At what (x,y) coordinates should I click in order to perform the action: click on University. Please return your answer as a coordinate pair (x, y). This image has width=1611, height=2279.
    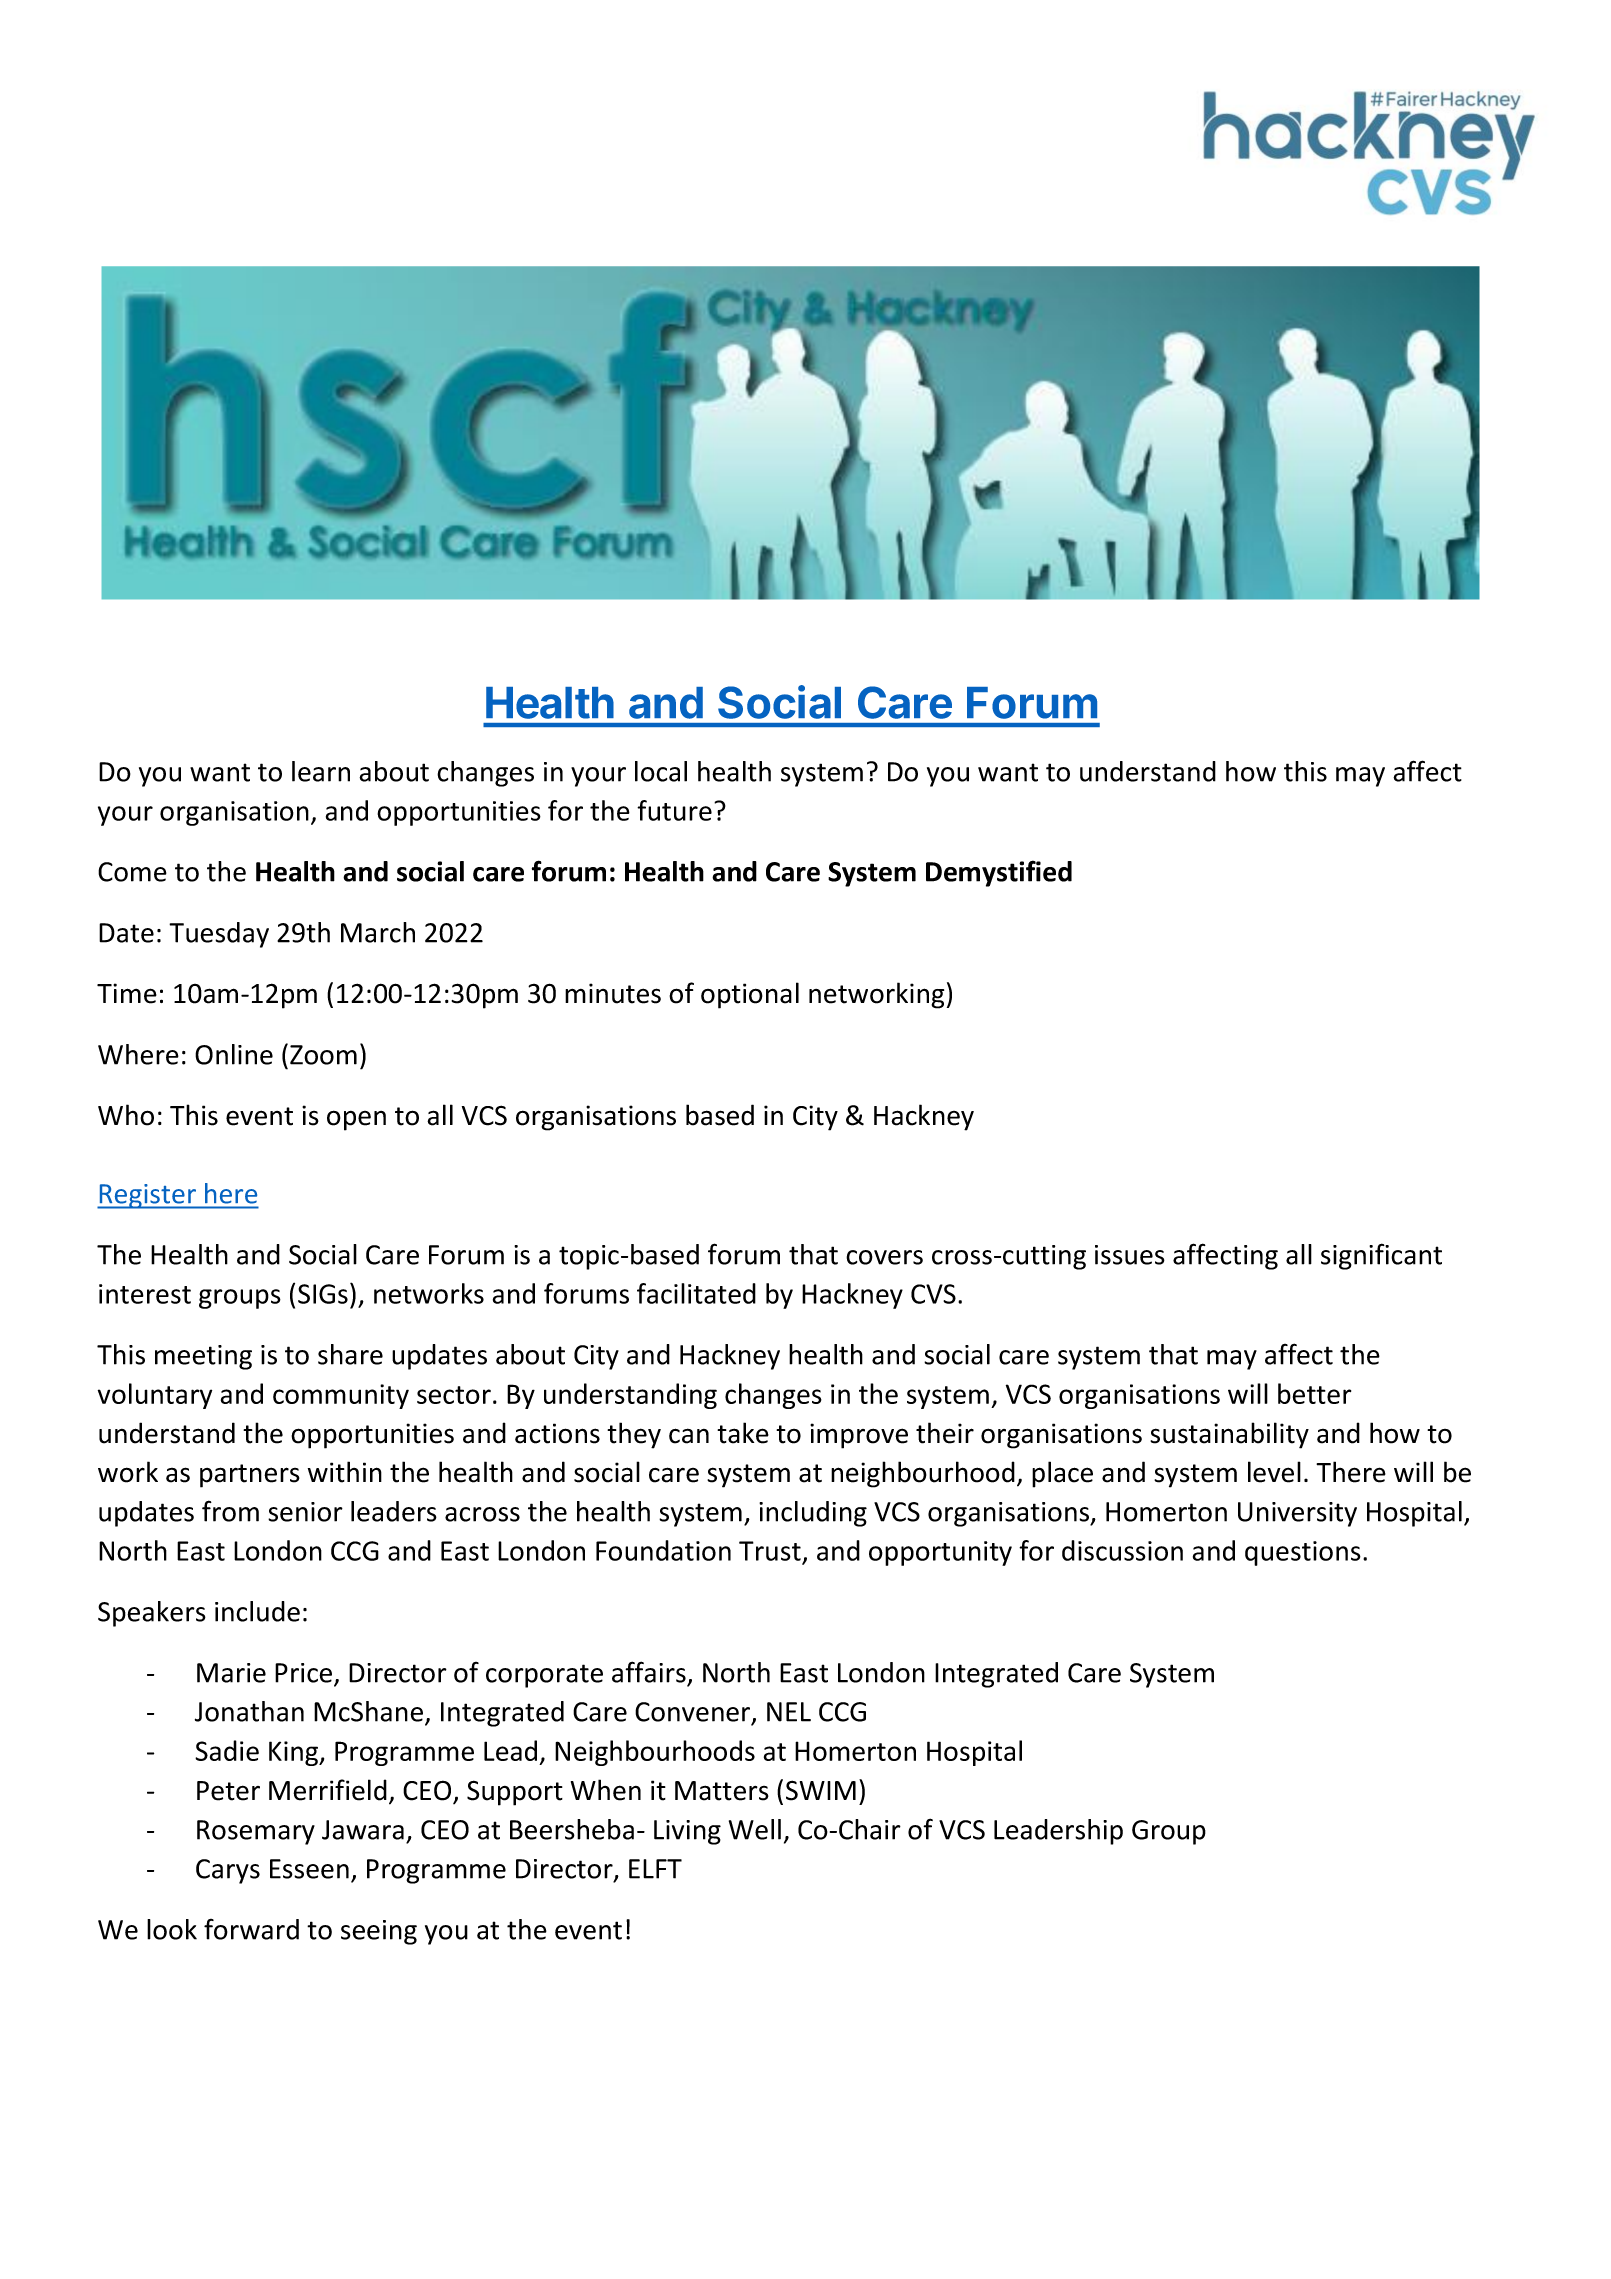
    Looking at the image, I should click on (1297, 1514).
